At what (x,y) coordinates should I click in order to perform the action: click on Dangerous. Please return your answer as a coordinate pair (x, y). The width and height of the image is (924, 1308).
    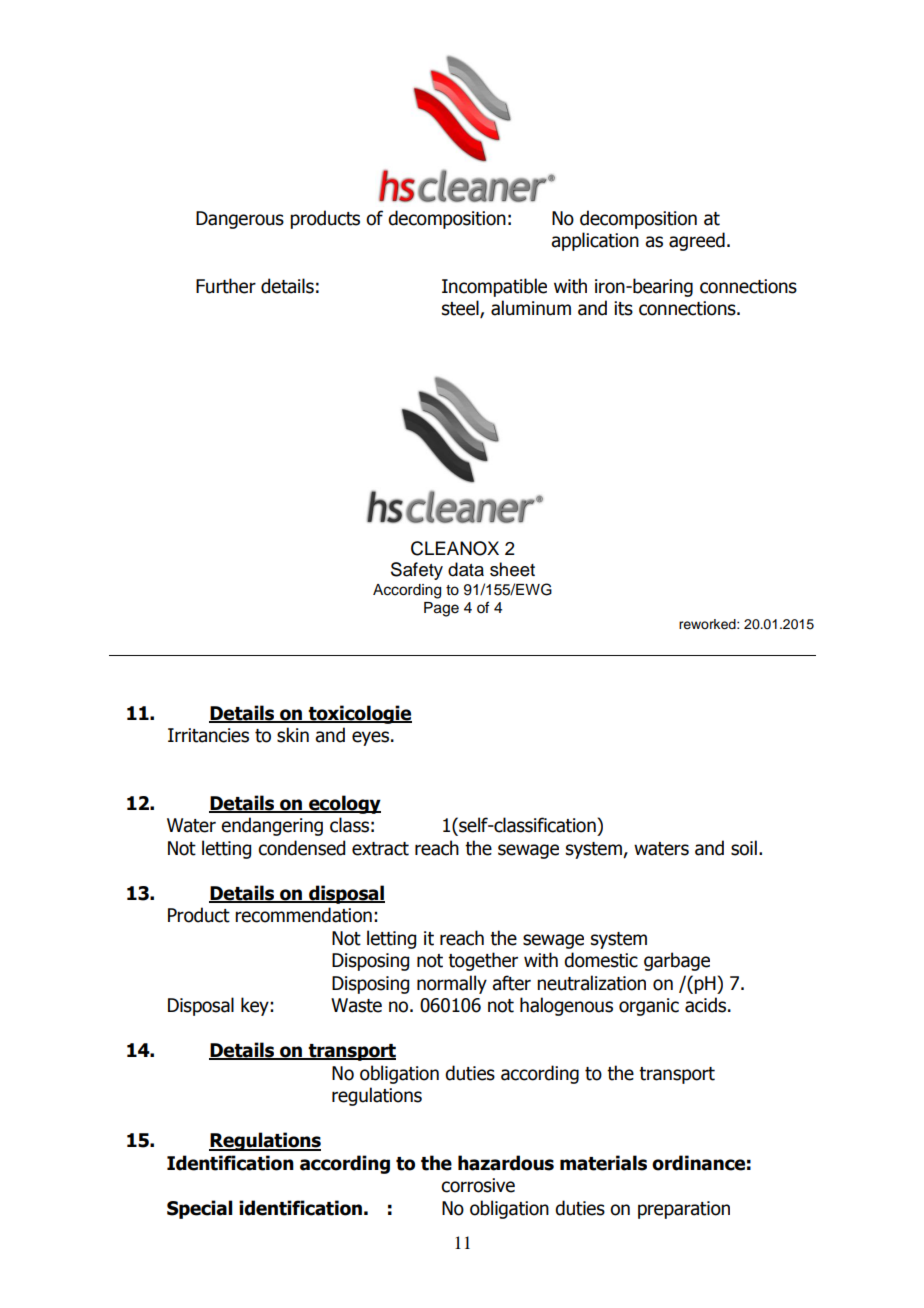
    Looking at the image, I should click on (240, 220).
